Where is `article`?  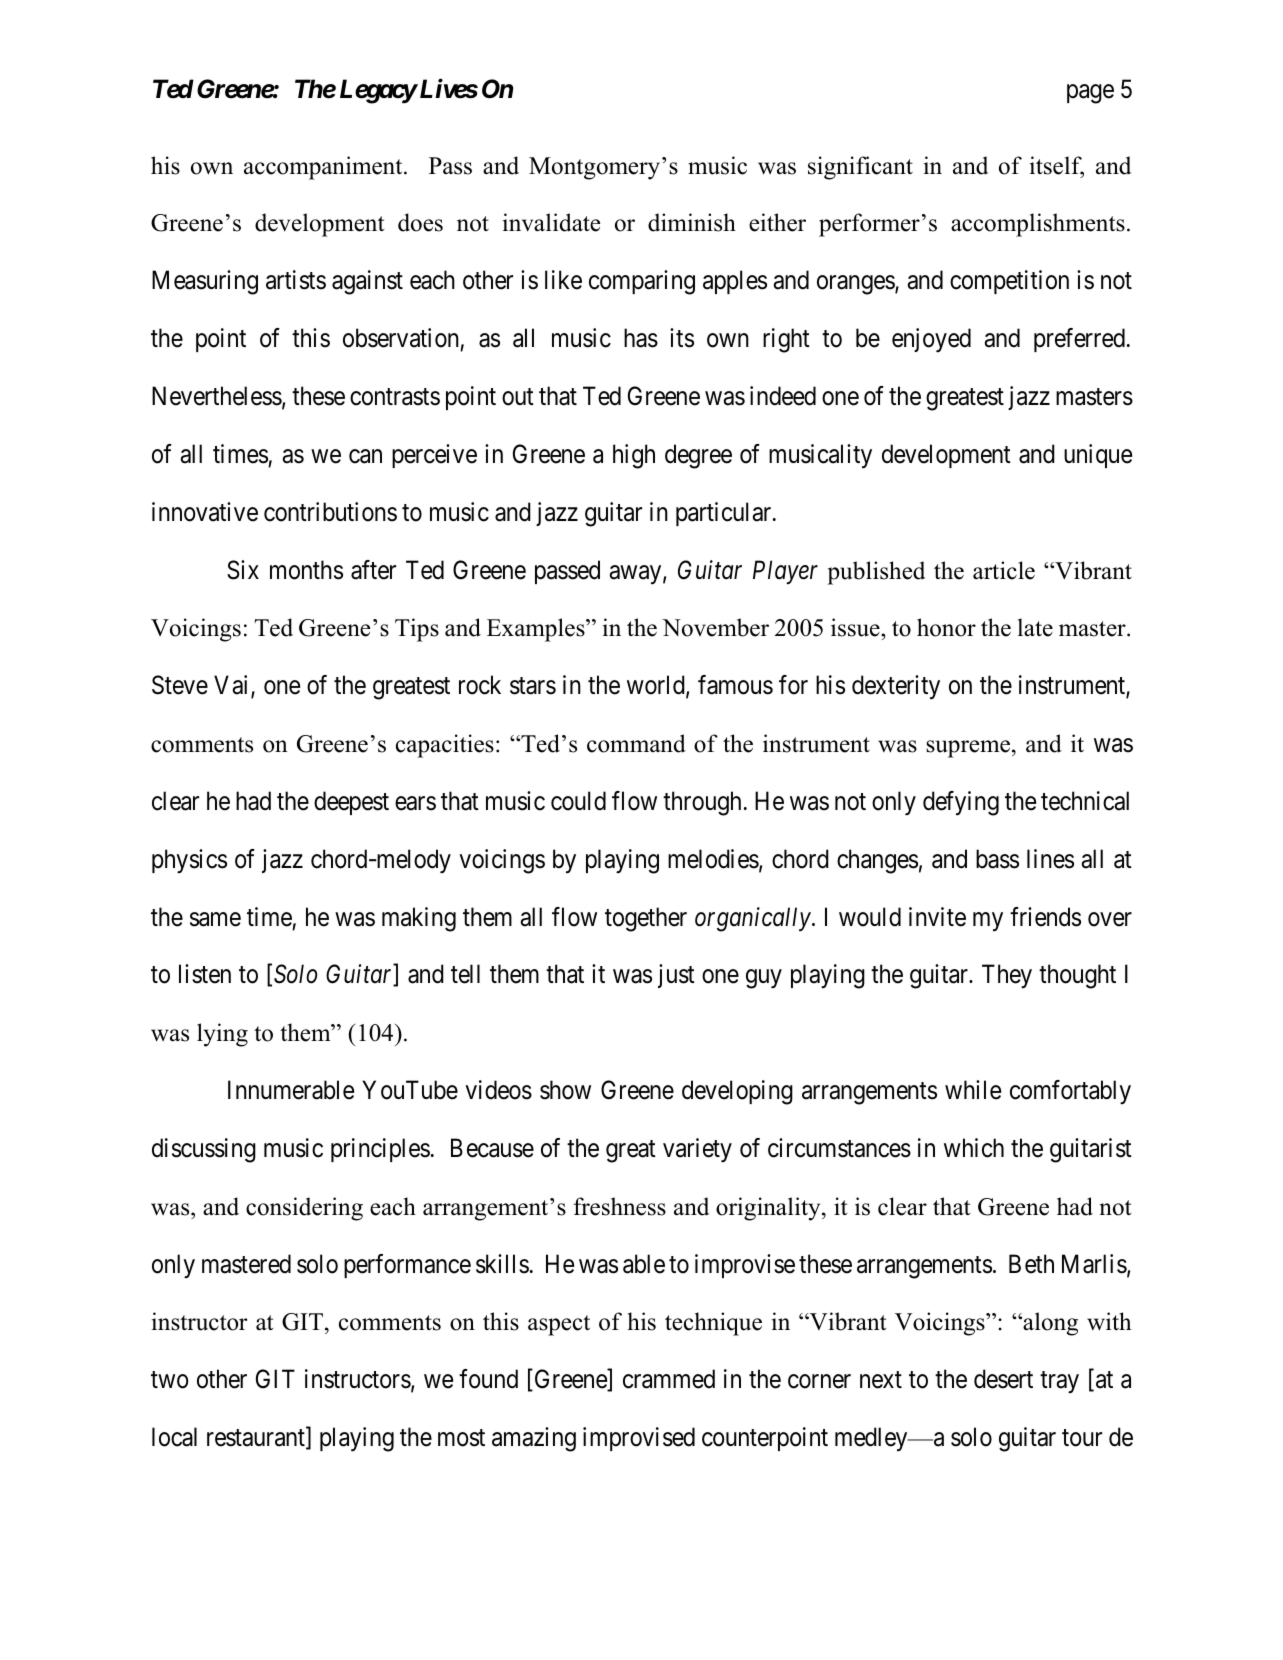
article is located at coordinates (1004, 570).
